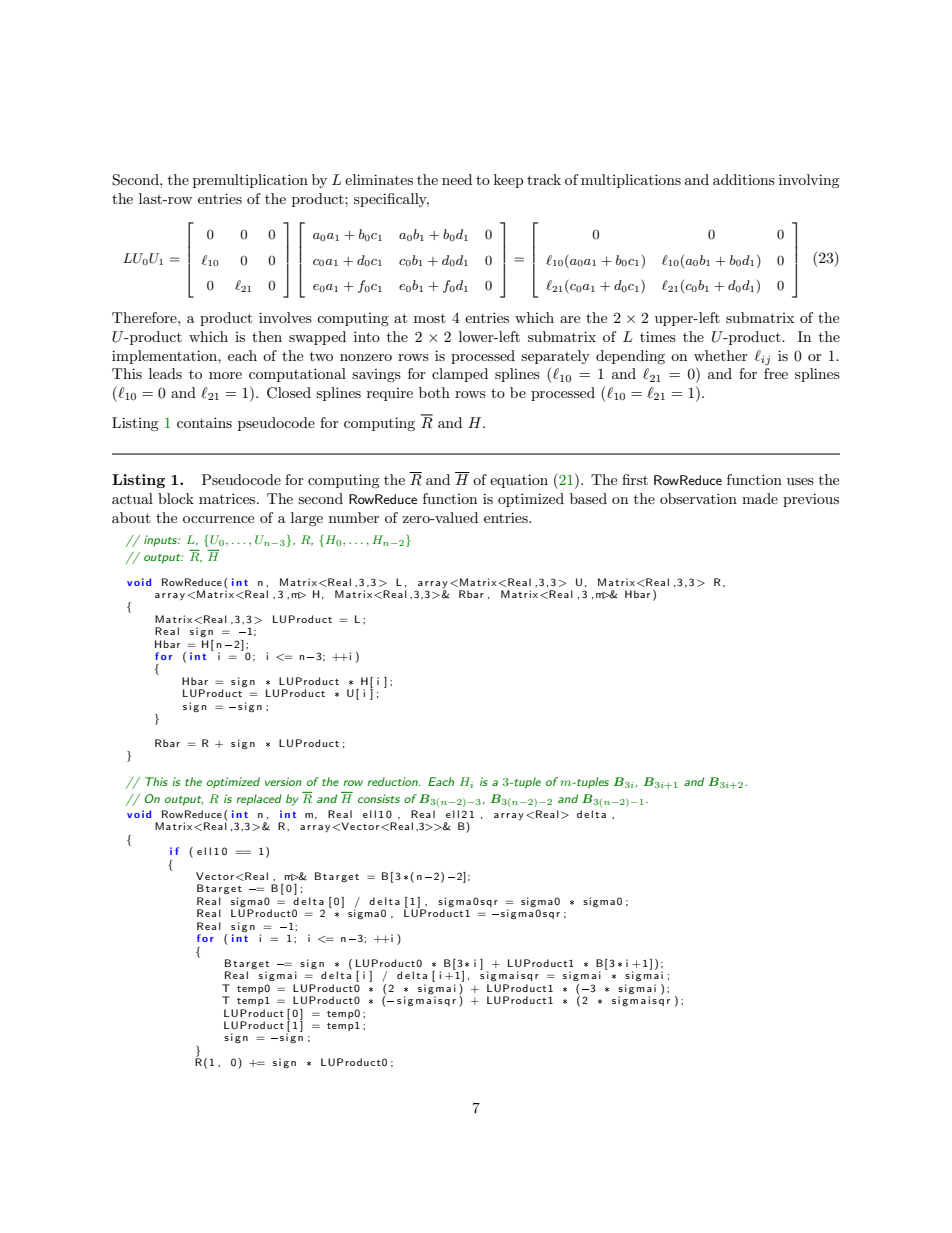 This page has width=952, height=1233. What do you see at coordinates (721, 355) in the page?
I see `whether` at bounding box center [721, 355].
